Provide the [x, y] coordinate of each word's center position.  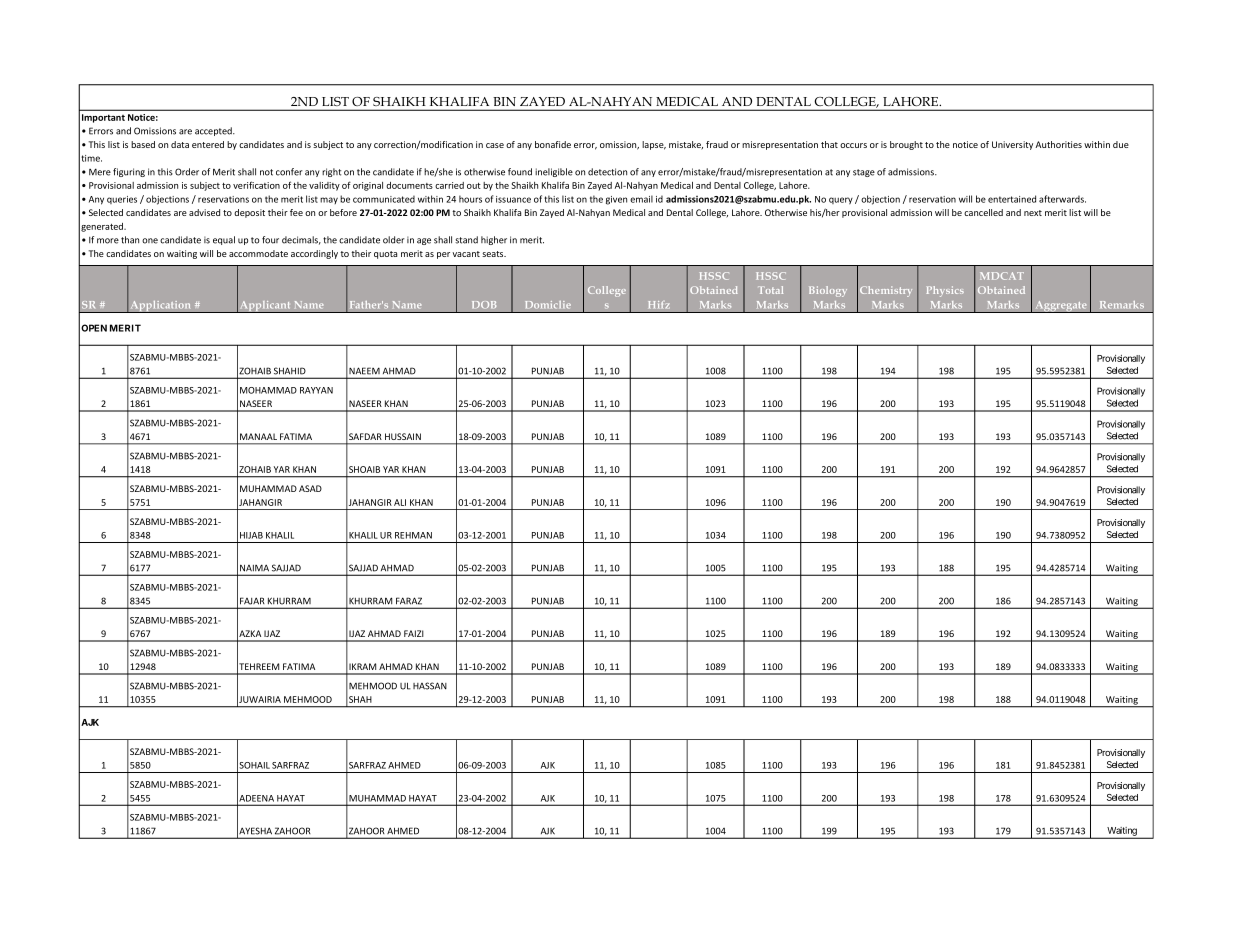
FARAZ [409, 601]
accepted [214, 131]
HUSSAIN [403, 436]
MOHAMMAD [268, 390]
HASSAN [430, 686]
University [1012, 145]
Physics [945, 291]
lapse [654, 145]
